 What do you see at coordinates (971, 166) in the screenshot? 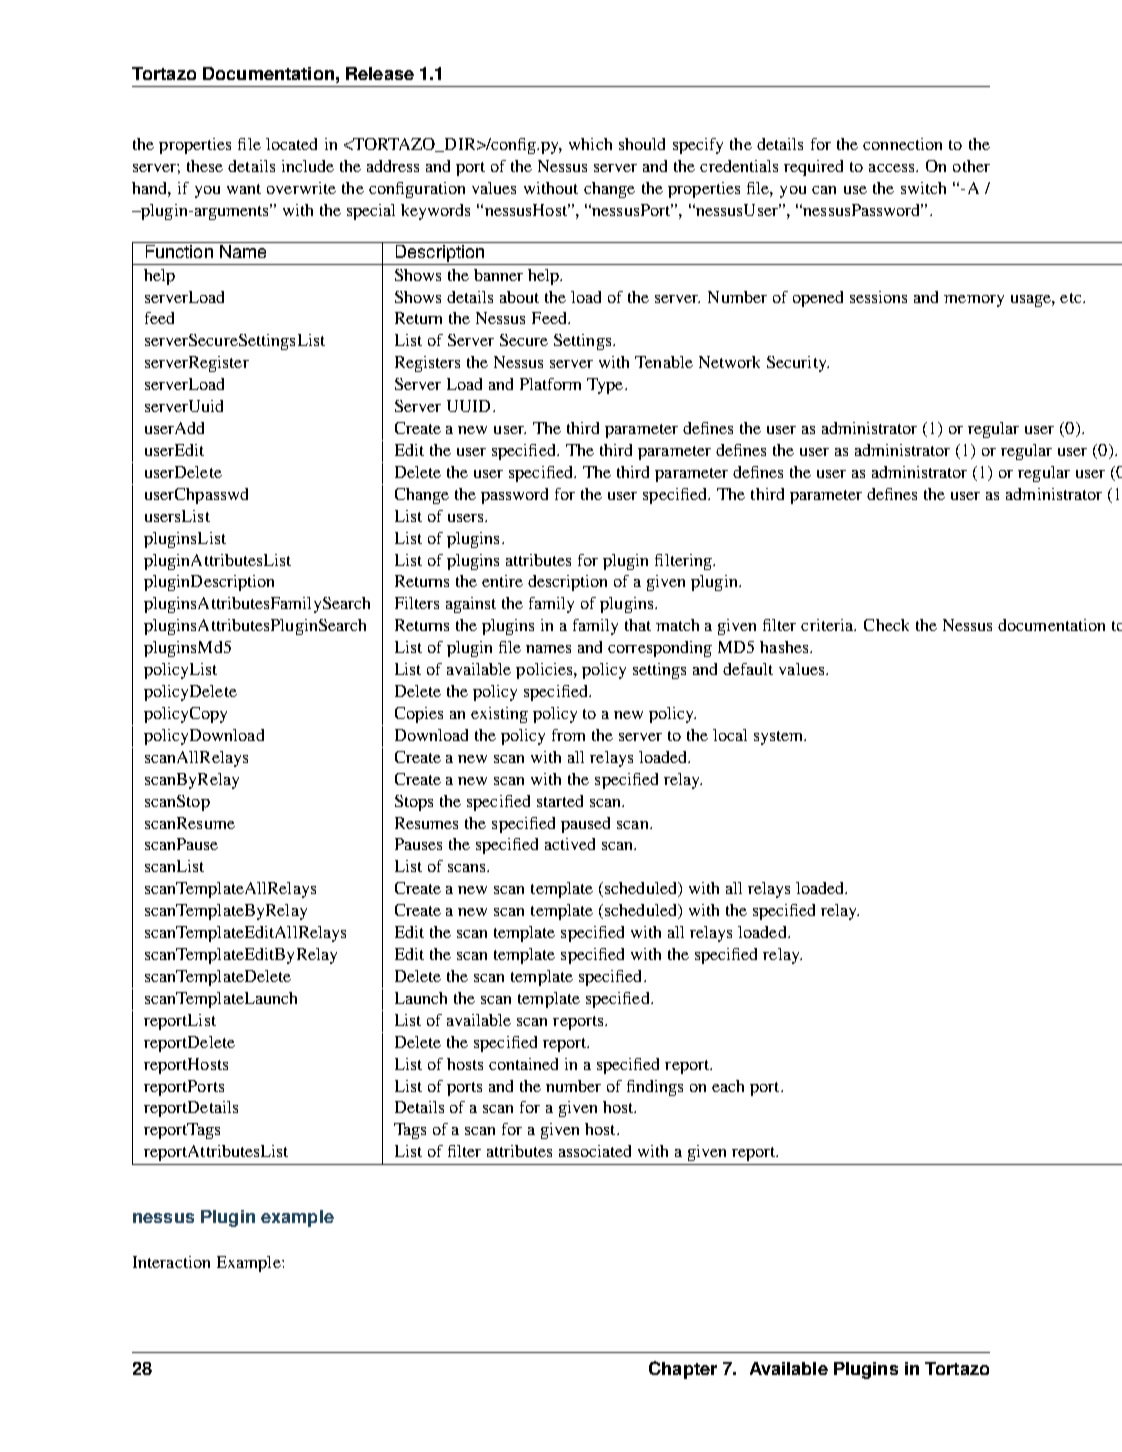
I see `other` at bounding box center [971, 166].
